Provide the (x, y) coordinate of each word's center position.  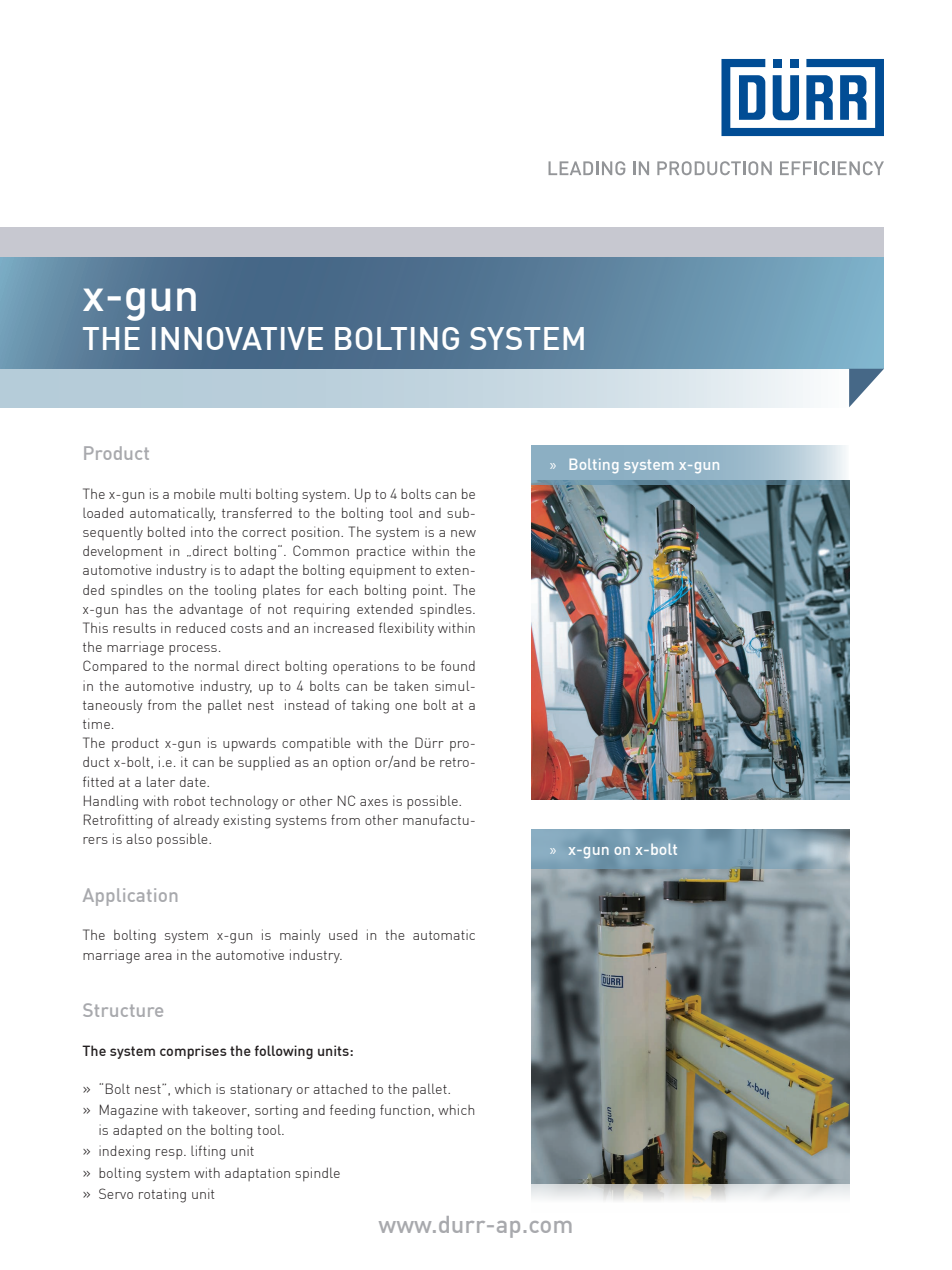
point (429, 592)
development (122, 552)
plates (281, 591)
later (161, 781)
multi (235, 493)
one (406, 706)
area (158, 956)
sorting (276, 1112)
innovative (237, 338)
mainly (300, 936)
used (343, 934)
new (463, 533)
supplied (264, 763)
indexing (124, 1152)
